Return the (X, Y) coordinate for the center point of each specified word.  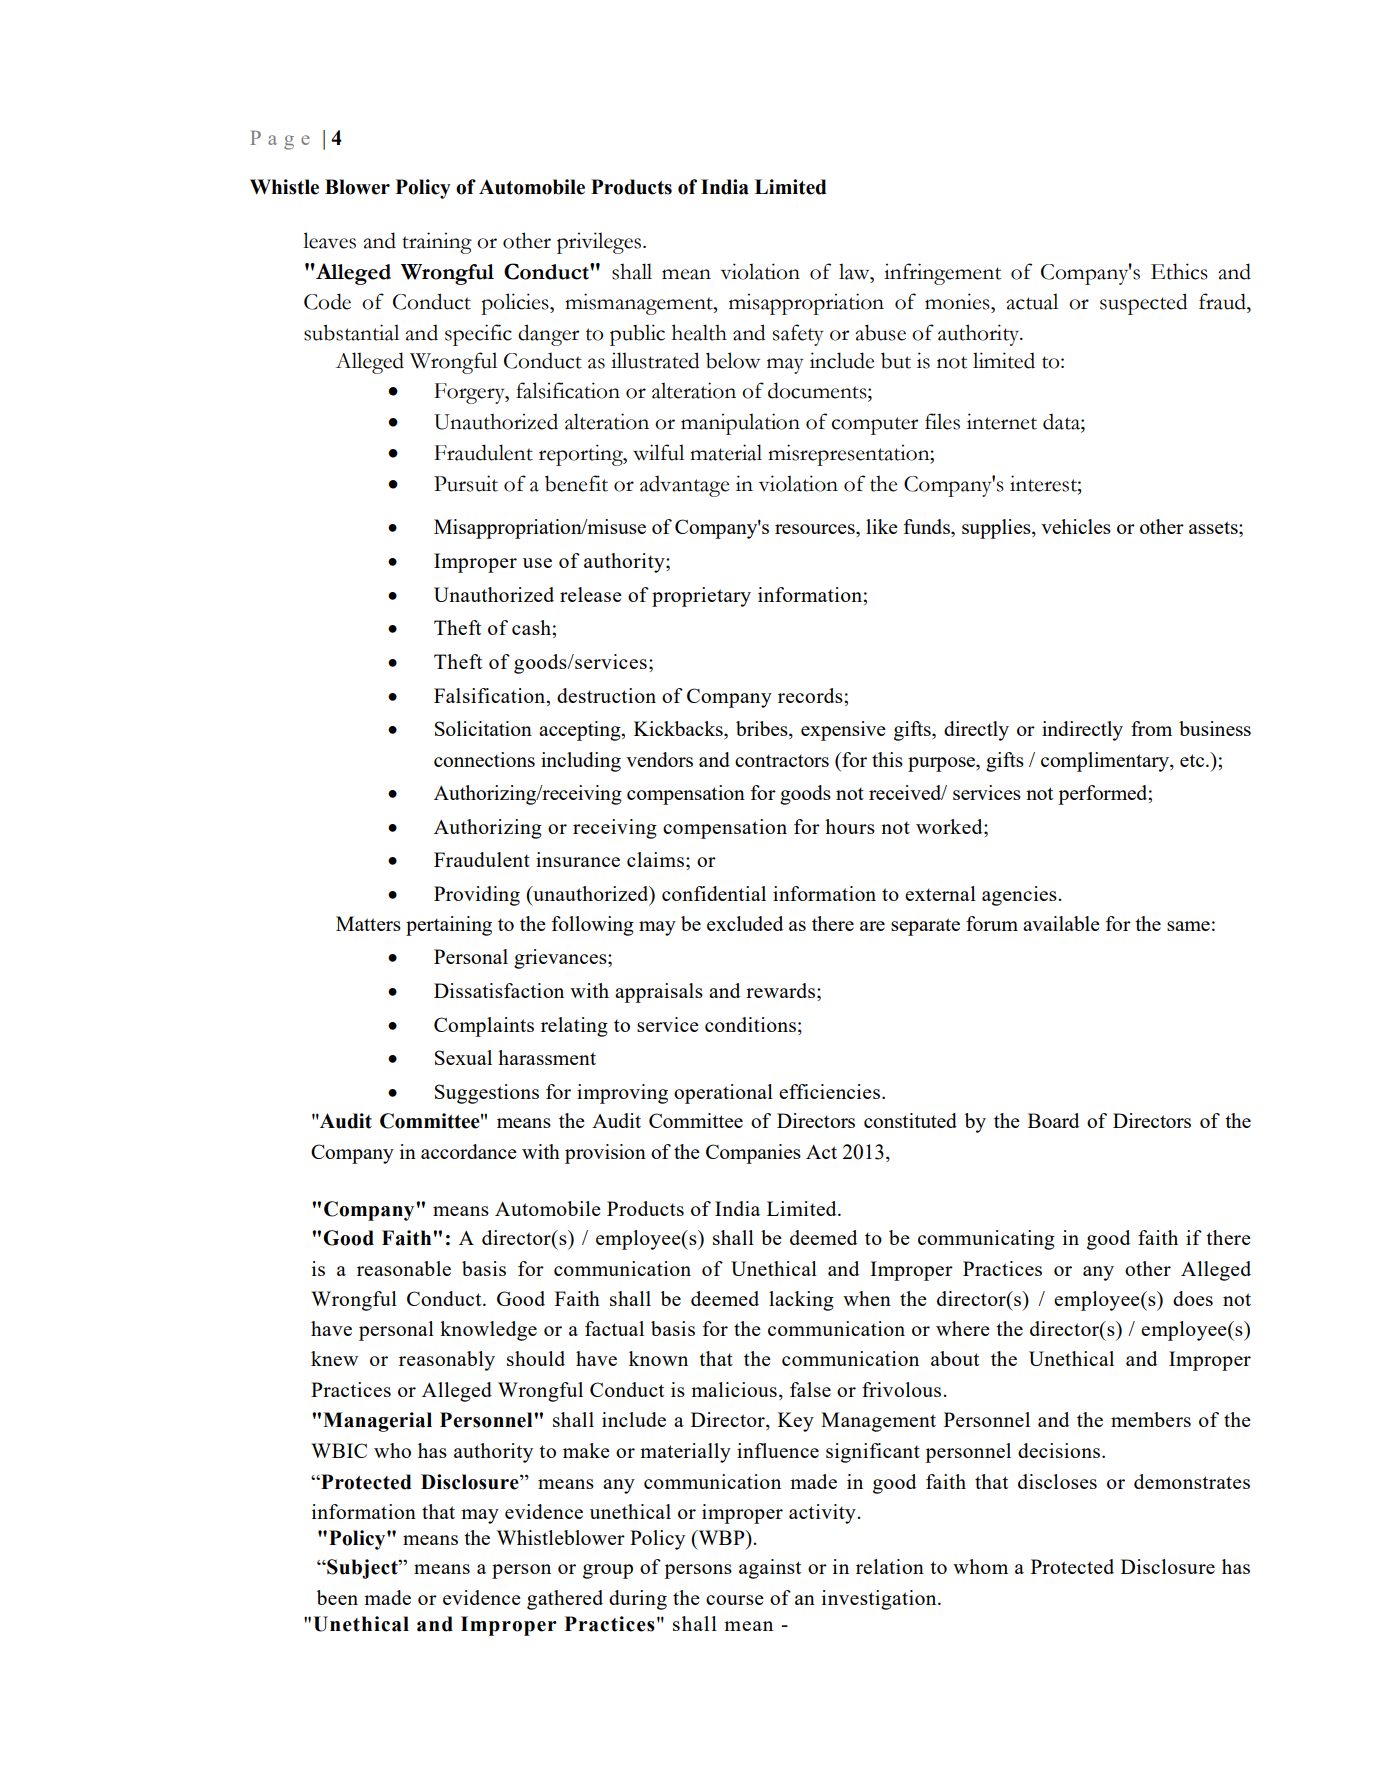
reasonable (404, 1268)
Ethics (1179, 271)
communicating (986, 1240)
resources (816, 529)
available (1061, 923)
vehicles (1076, 526)
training (437, 243)
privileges (599, 243)
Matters (368, 923)
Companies (753, 1154)
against (770, 1569)
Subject (362, 1569)
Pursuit (466, 483)
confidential (714, 893)
